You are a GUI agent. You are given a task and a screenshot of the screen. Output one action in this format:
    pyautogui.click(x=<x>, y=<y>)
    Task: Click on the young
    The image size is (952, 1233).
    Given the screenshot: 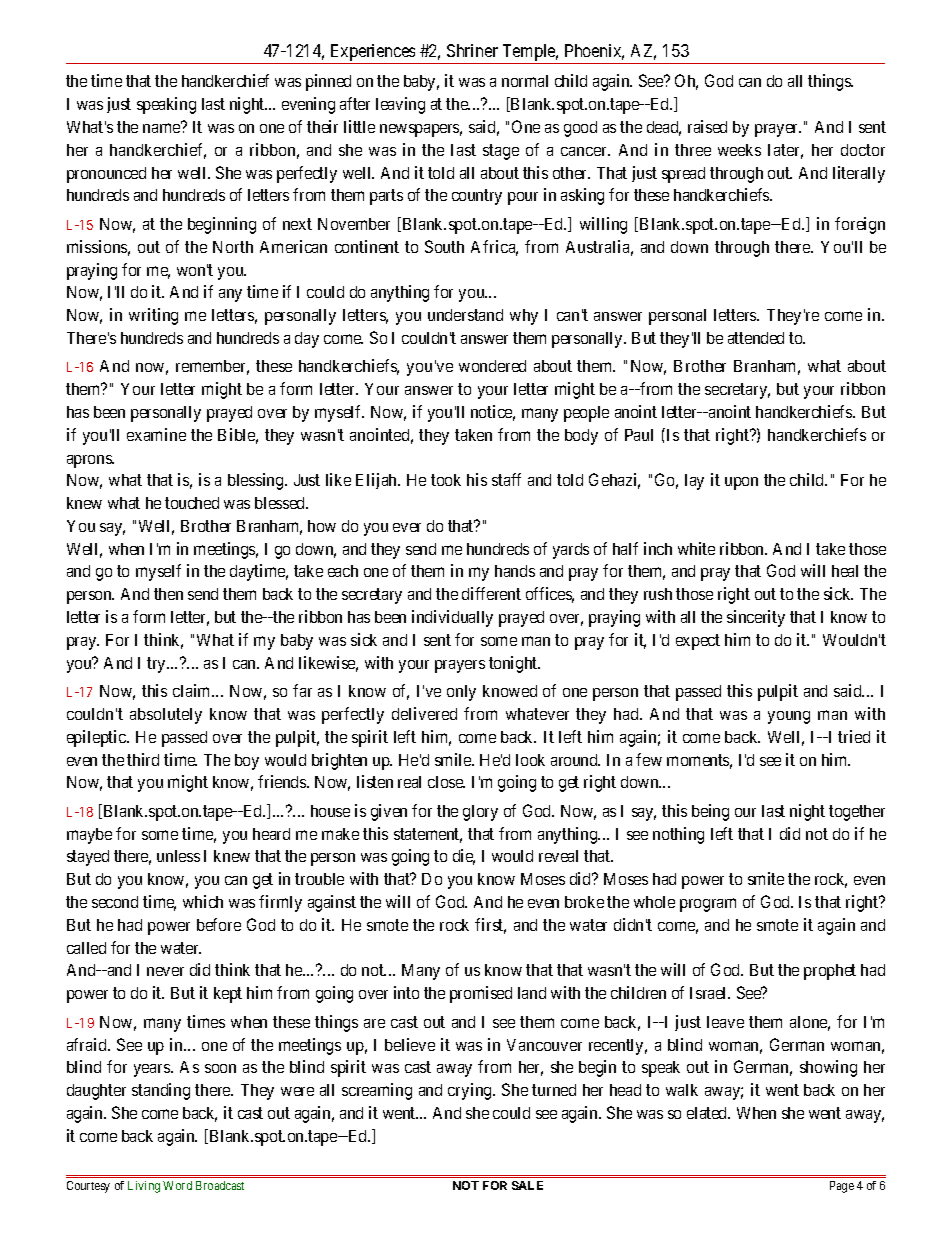 What is the action you would take?
    pyautogui.click(x=789, y=717)
